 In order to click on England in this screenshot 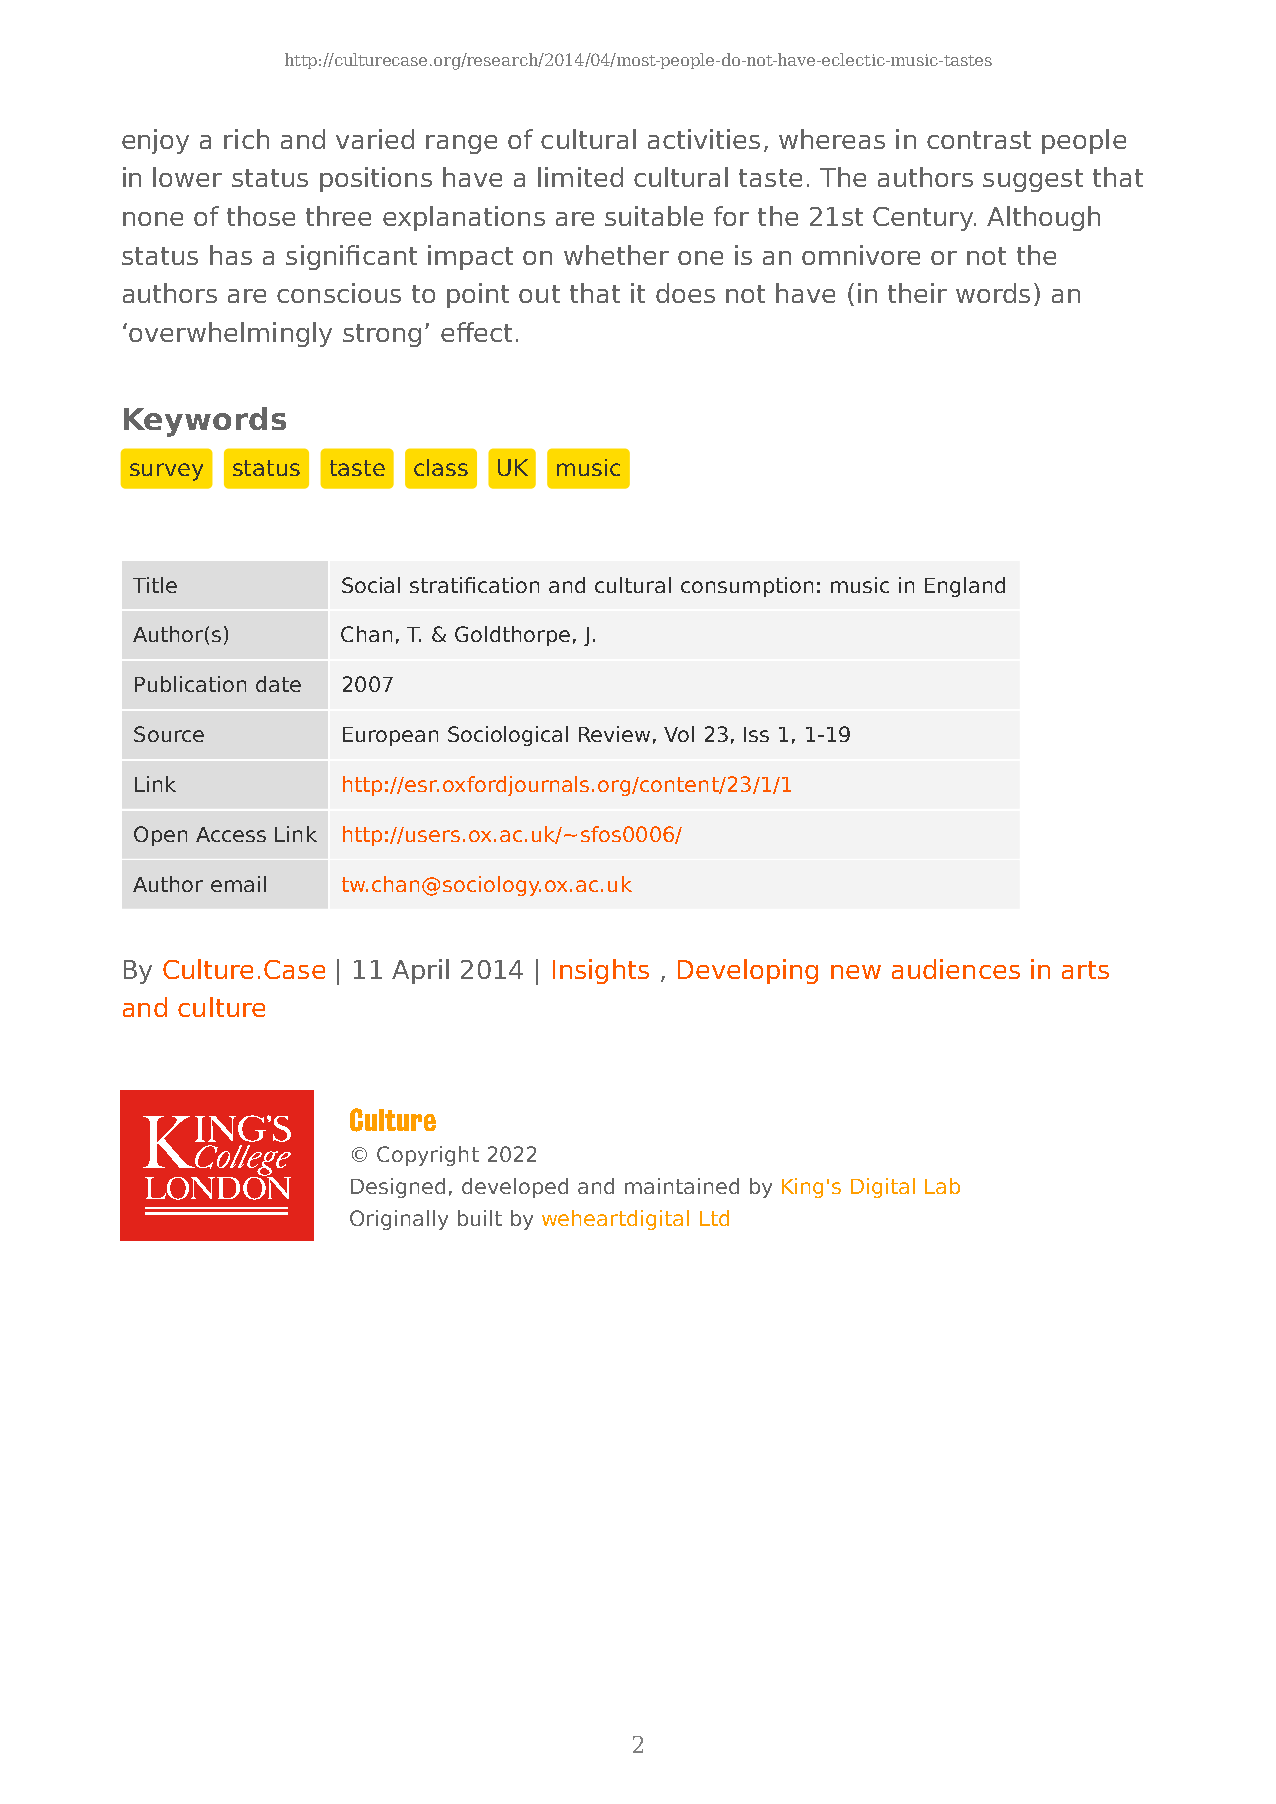, I will do `click(965, 587)`.
